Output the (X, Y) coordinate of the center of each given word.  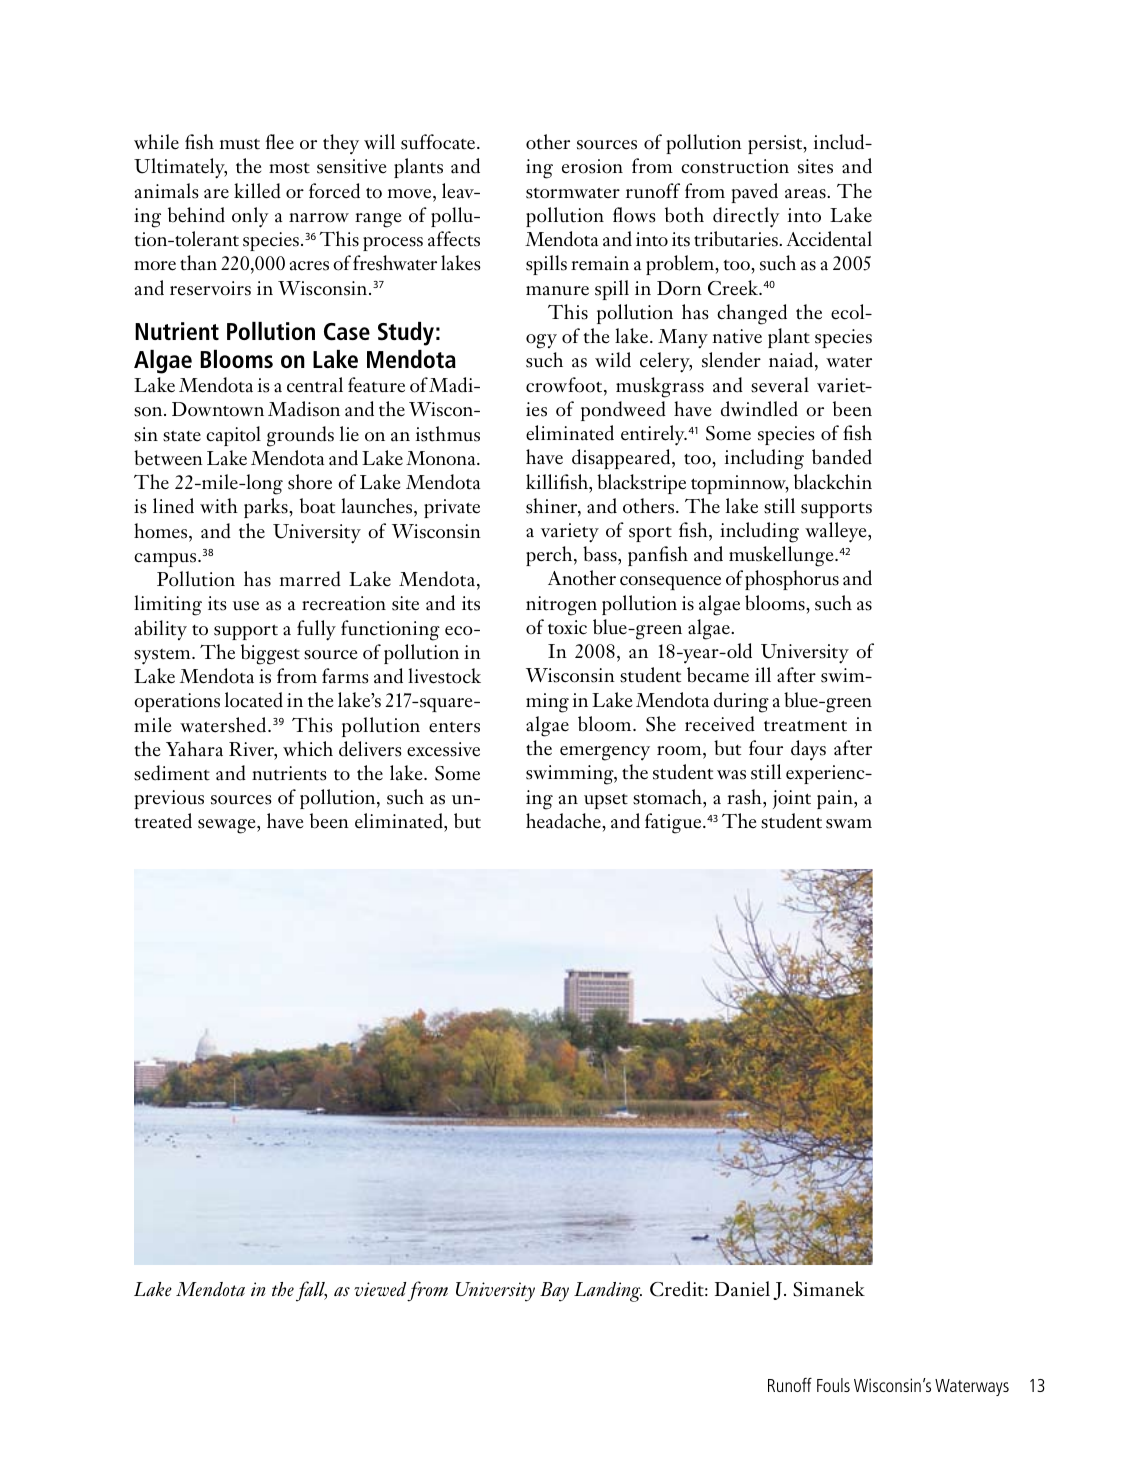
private (452, 508)
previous (169, 799)
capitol (233, 436)
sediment (172, 773)
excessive (443, 749)
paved (754, 193)
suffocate (439, 142)
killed (257, 191)
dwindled (759, 409)
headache (564, 821)
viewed (380, 1289)
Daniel (742, 1288)
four (766, 748)
